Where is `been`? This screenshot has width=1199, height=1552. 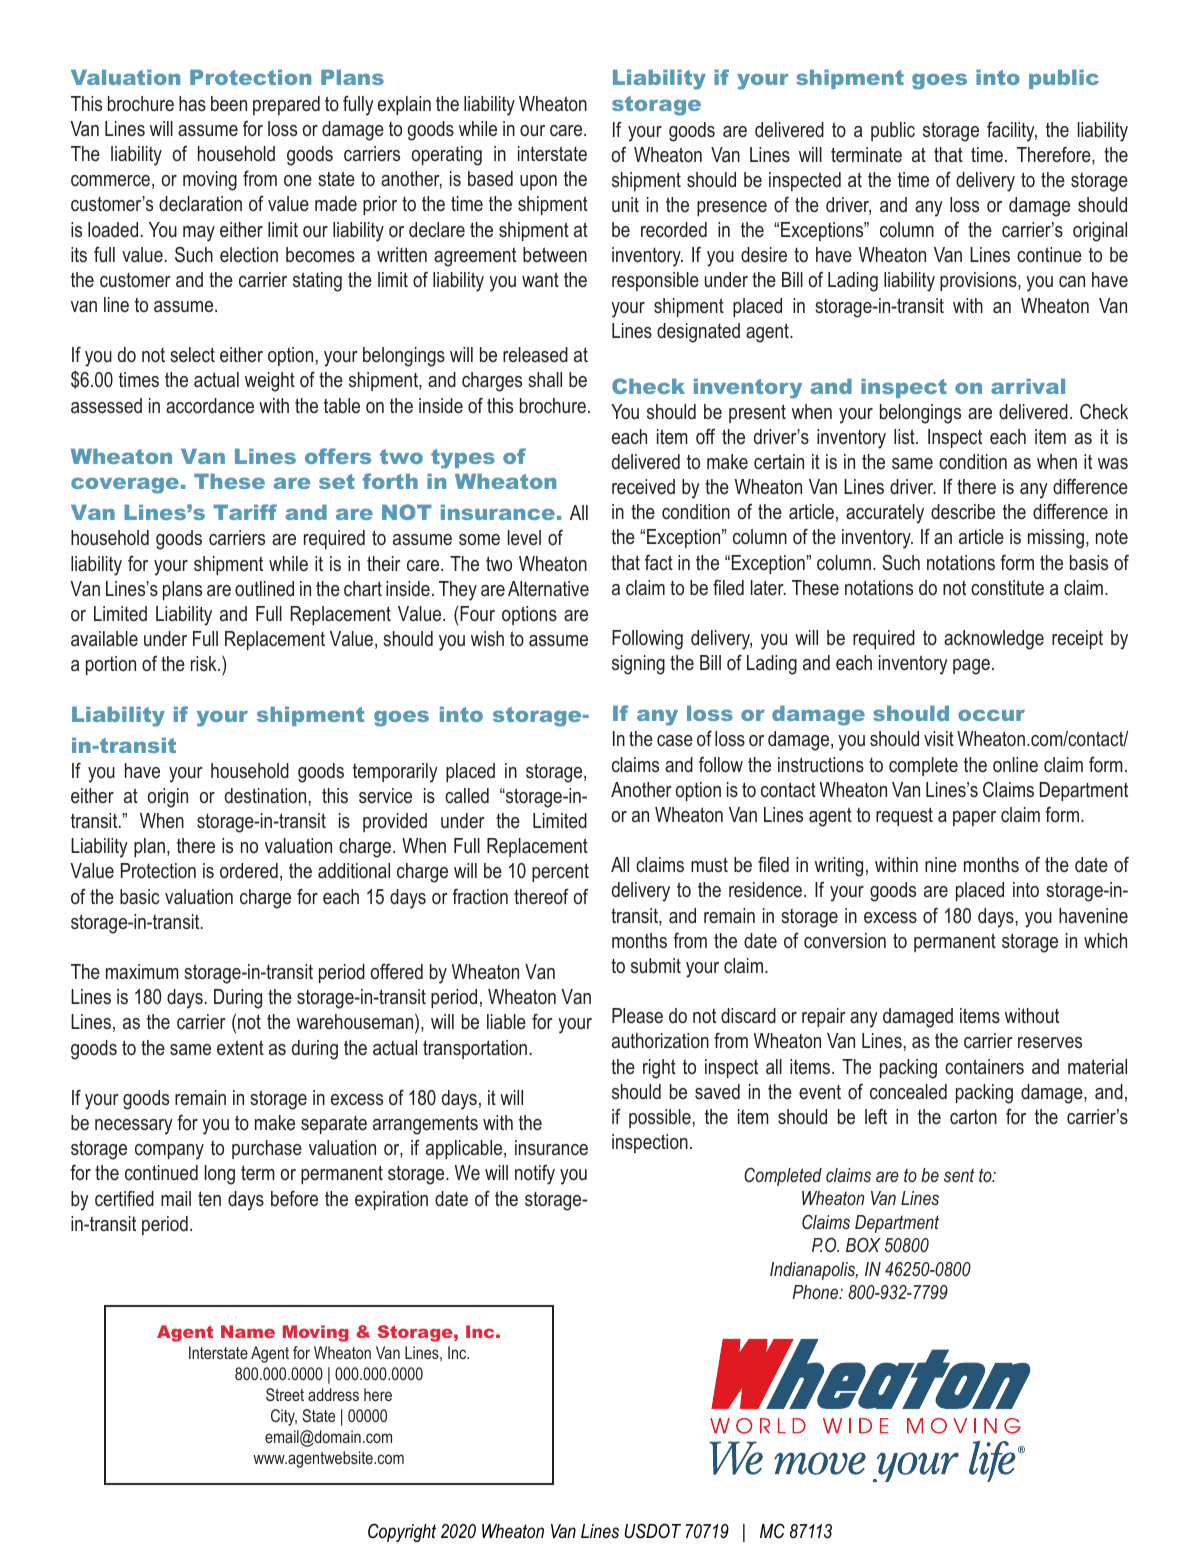
been is located at coordinates (229, 103).
